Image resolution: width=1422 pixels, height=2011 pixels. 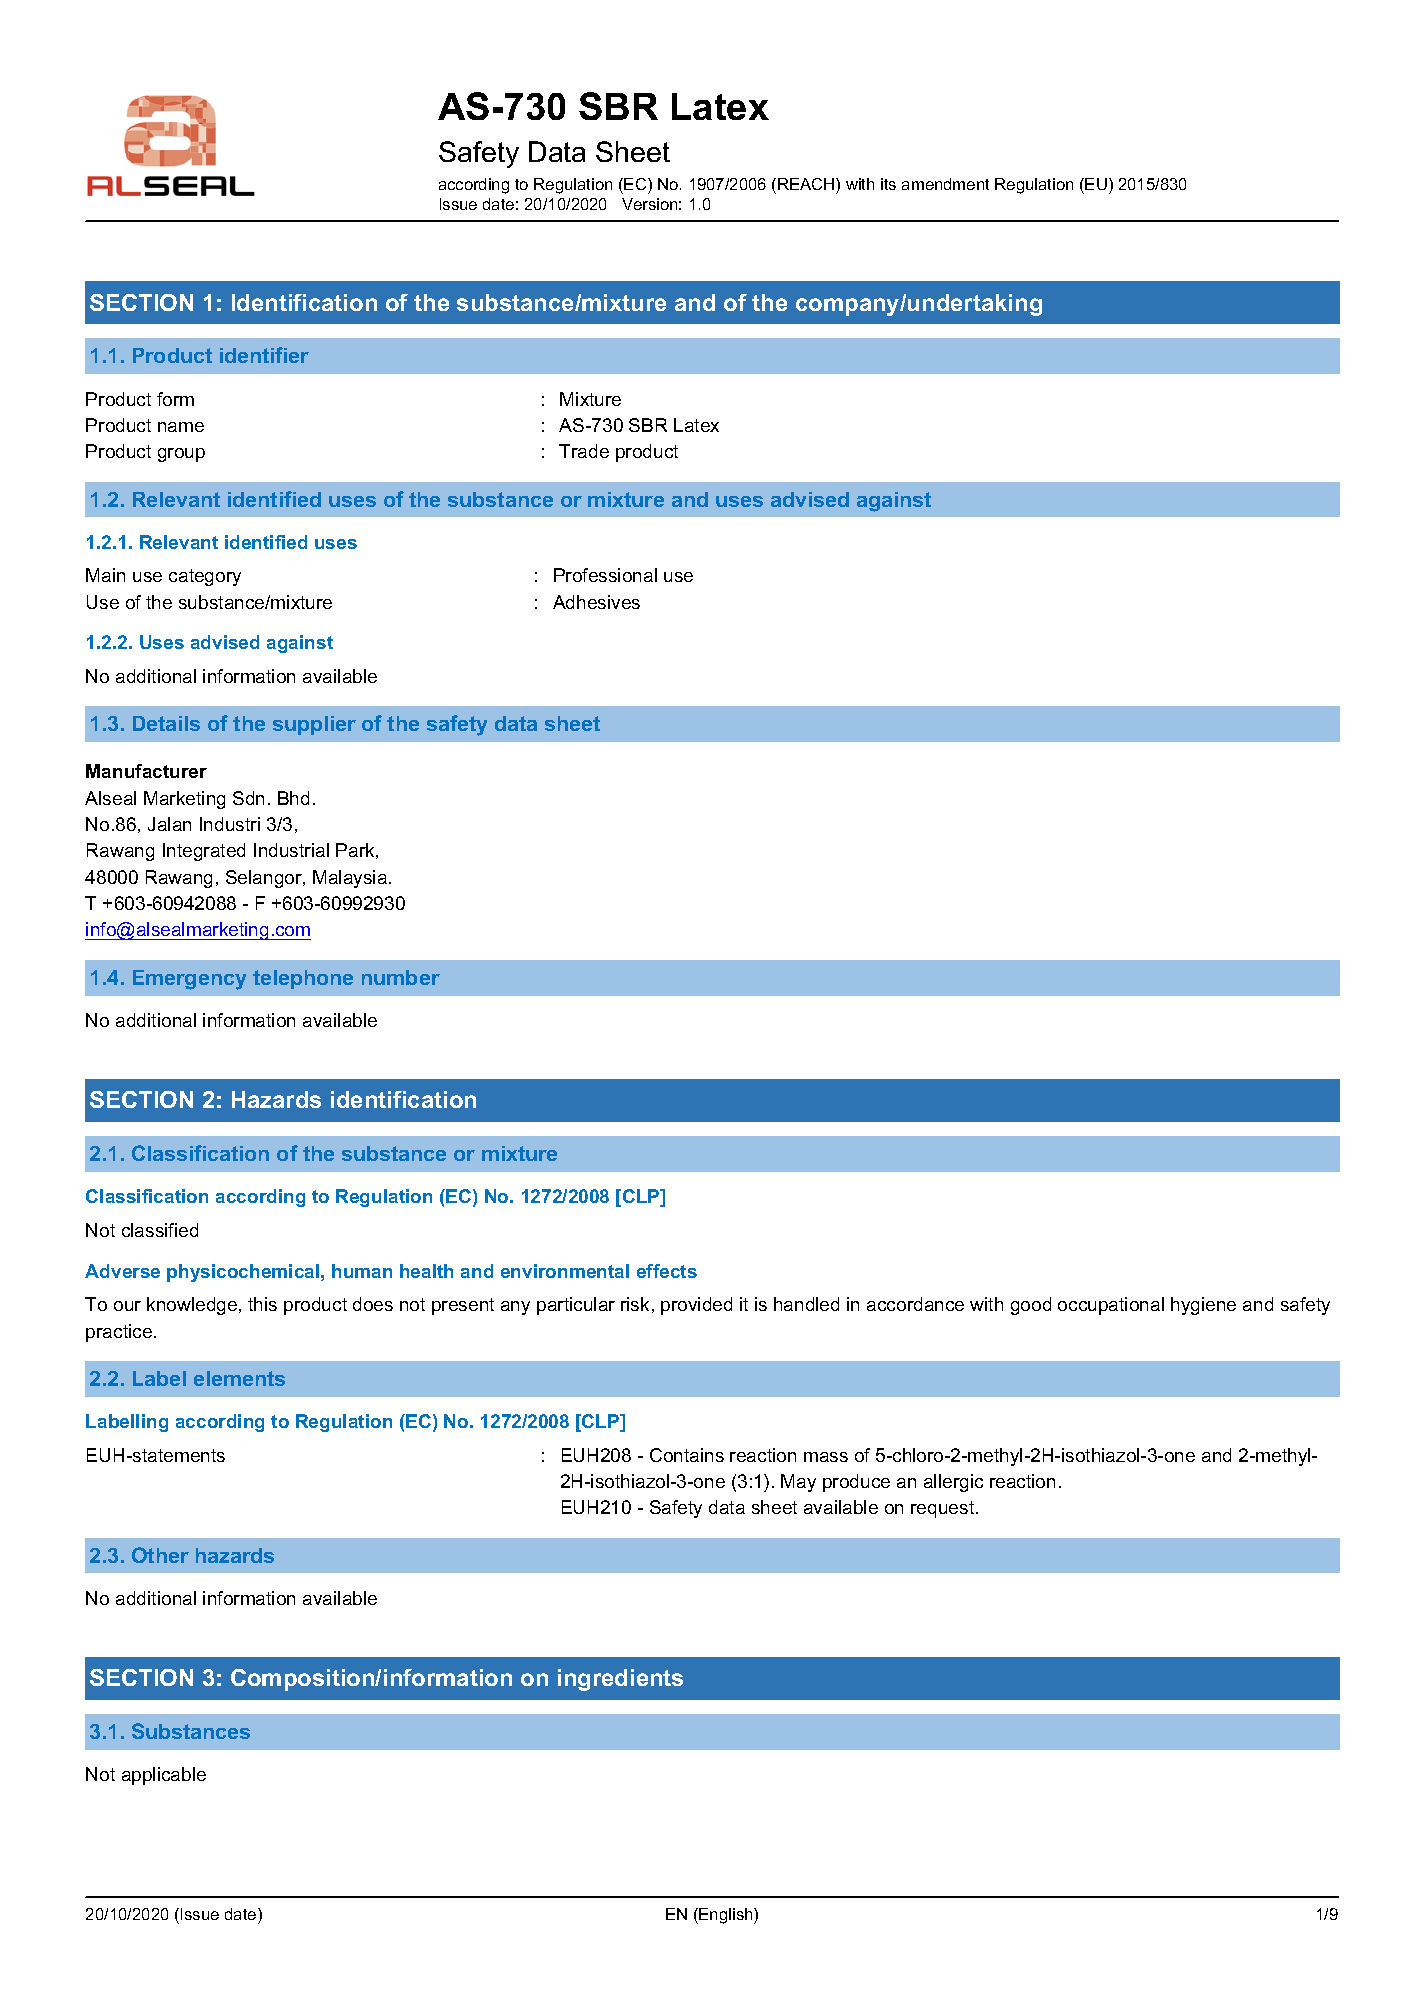 I want to click on number, so click(x=401, y=977).
